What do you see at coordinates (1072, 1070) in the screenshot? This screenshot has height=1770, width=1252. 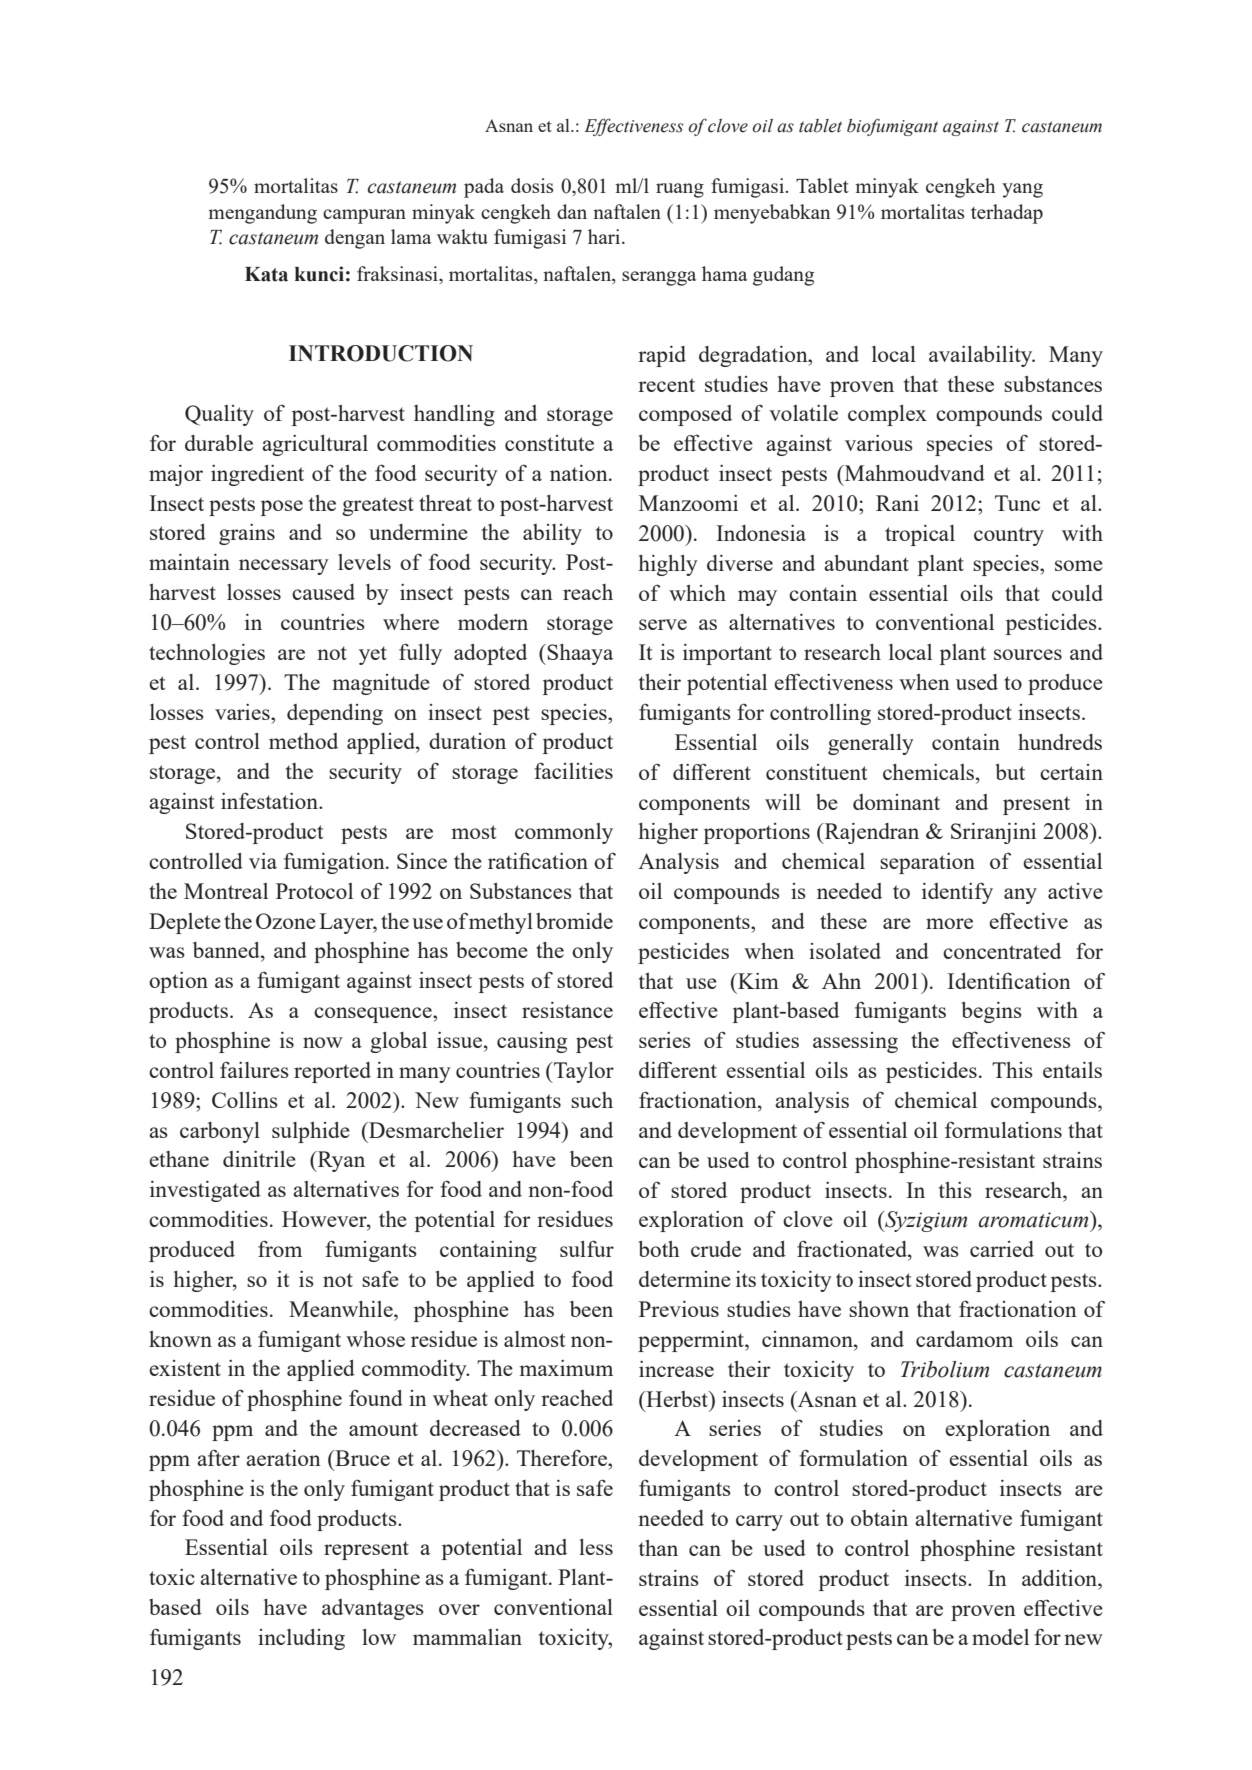 I see `entails` at bounding box center [1072, 1070].
